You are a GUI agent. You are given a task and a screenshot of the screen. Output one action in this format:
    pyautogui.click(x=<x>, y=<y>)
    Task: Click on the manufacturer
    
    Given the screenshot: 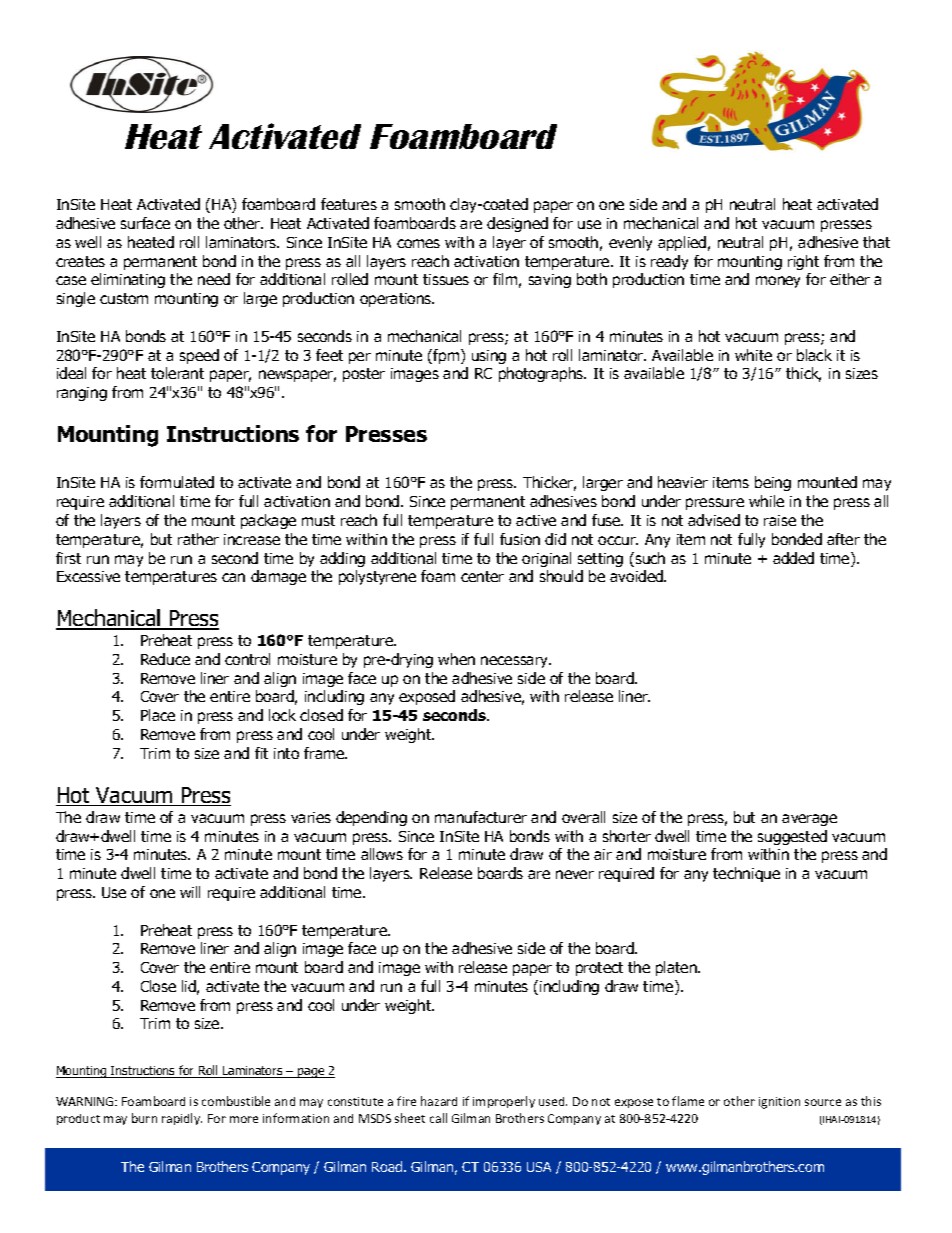 What is the action you would take?
    pyautogui.click(x=481, y=817)
